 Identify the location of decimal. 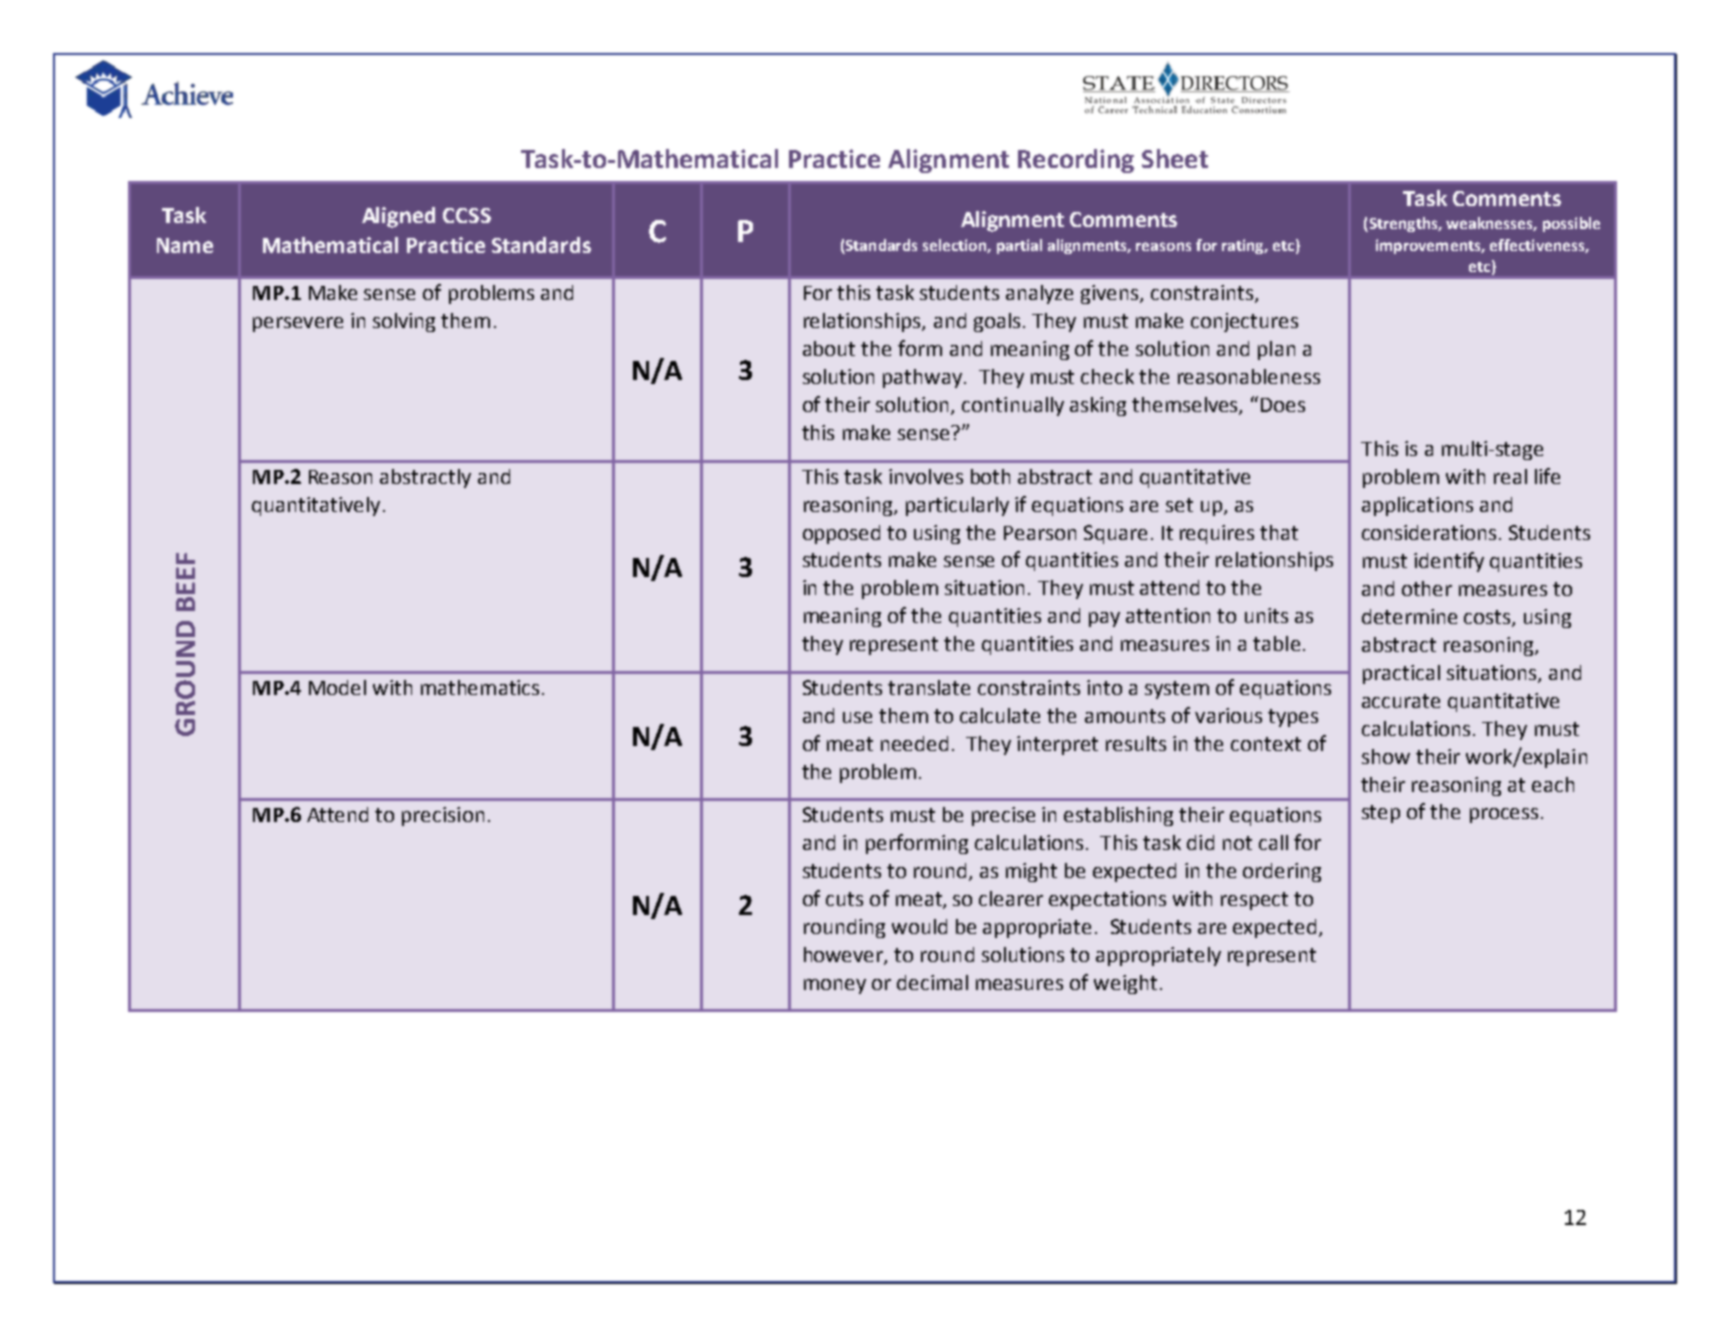
(932, 982).
